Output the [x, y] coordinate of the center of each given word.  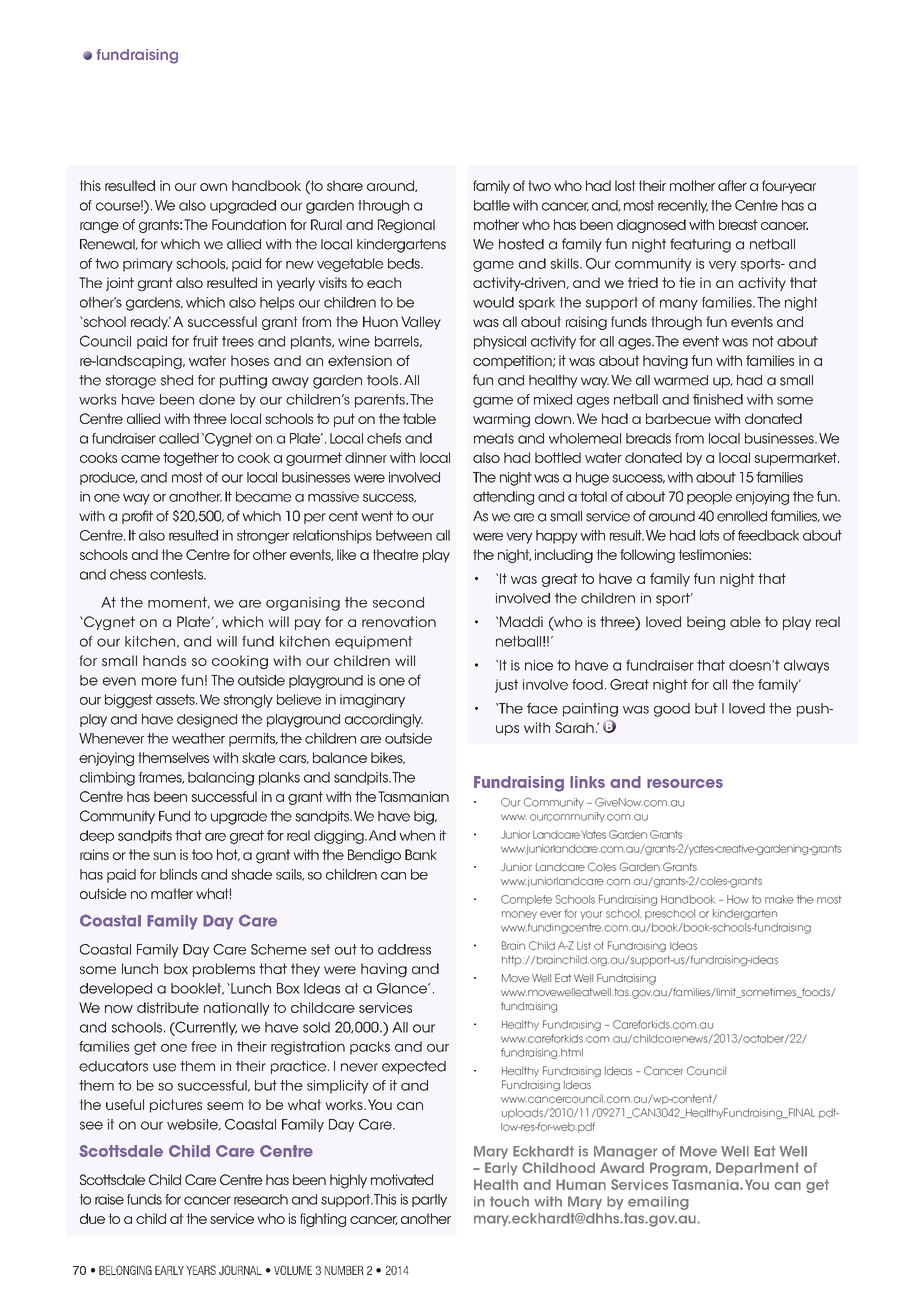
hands [164, 660]
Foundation [249, 224]
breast [738, 224]
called [179, 438]
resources [685, 783]
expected [414, 1067]
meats [494, 438]
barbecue [678, 418]
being [706, 623]
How [738, 899]
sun [164, 856]
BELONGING [125, 1270]
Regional [406, 226]
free [204, 1046]
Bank [421, 854]
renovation [399, 621]
